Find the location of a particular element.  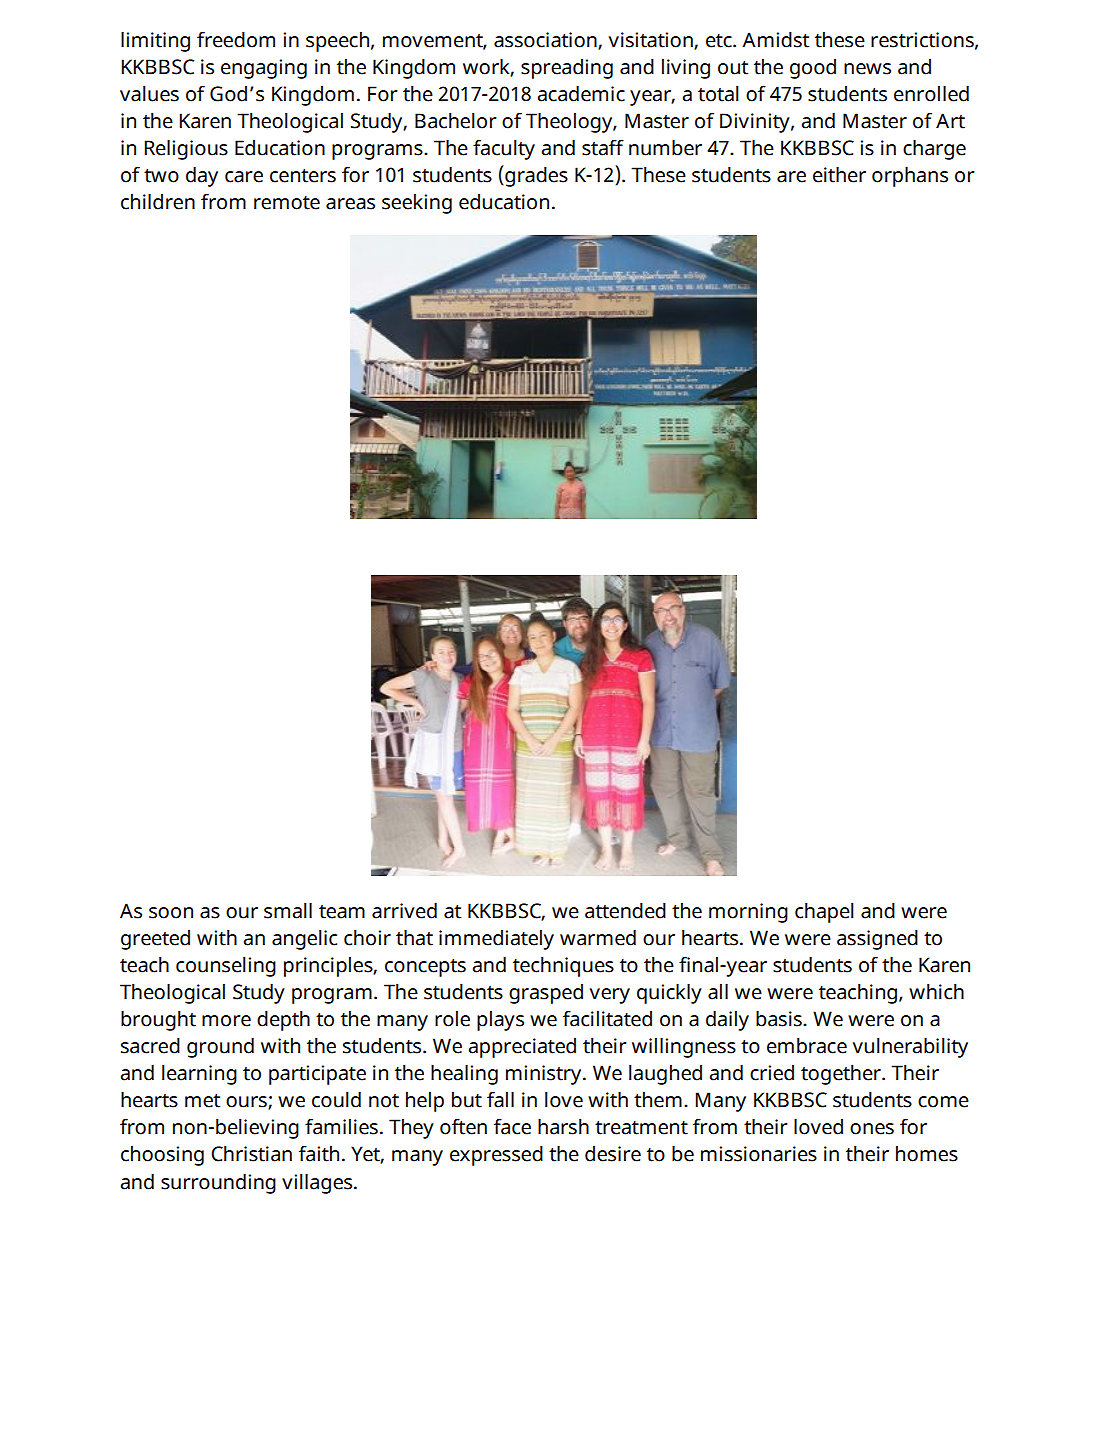

small is located at coordinates (288, 910).
